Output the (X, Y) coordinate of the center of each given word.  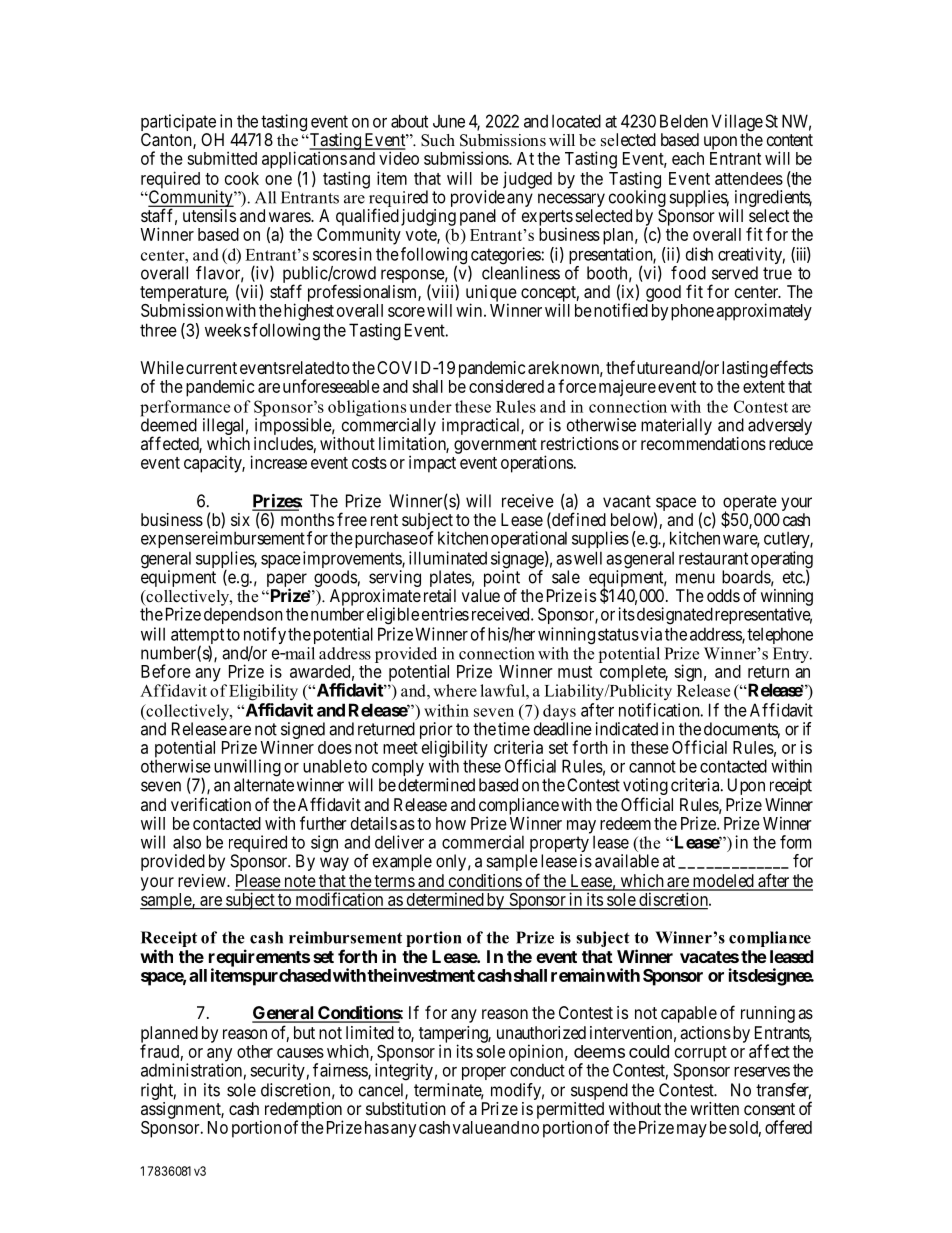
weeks (227, 330)
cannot (652, 766)
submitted (222, 158)
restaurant (713, 558)
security (277, 1071)
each (688, 158)
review (203, 880)
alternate (264, 785)
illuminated (448, 558)
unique (491, 294)
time (514, 729)
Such (438, 140)
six (240, 519)
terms (394, 882)
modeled (723, 882)
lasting (745, 369)
